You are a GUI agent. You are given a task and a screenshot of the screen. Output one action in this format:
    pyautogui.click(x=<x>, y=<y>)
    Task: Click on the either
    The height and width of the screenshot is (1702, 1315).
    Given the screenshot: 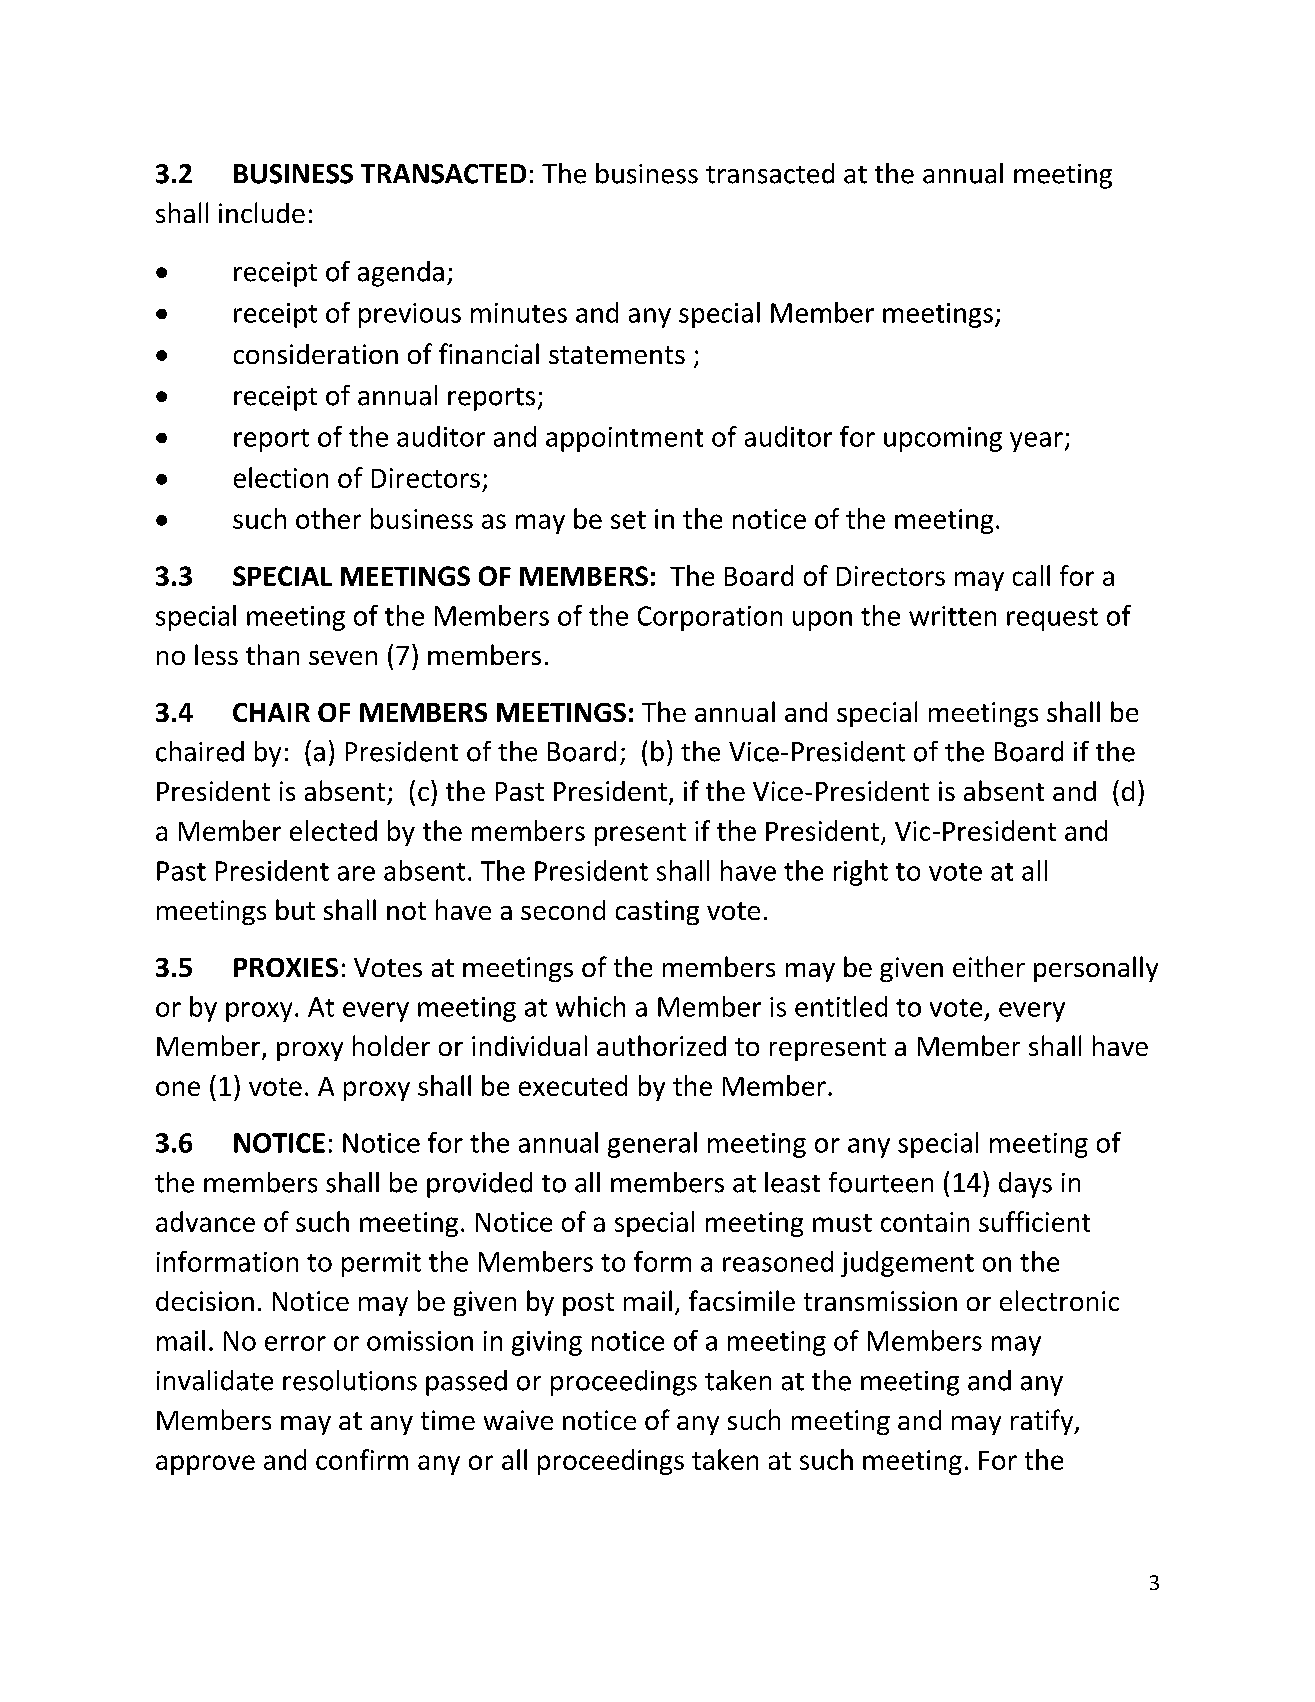 What is the action you would take?
    pyautogui.click(x=989, y=966)
